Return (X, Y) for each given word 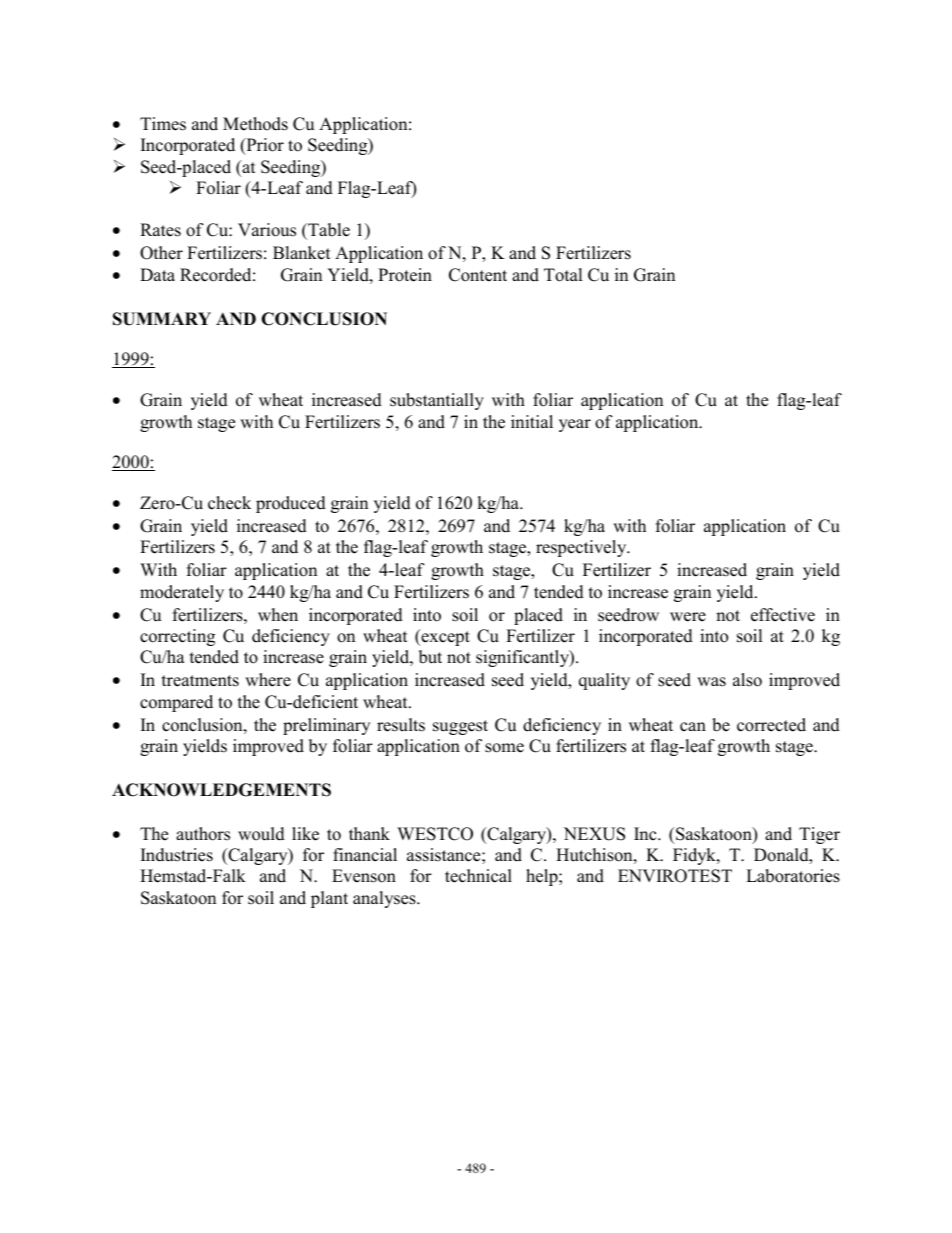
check (229, 503)
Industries (177, 855)
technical (478, 876)
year (575, 425)
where (268, 680)
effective (783, 615)
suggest (460, 727)
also (747, 680)
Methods (255, 124)
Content (478, 275)
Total (563, 275)
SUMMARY (162, 319)
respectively (582, 548)
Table (328, 230)
